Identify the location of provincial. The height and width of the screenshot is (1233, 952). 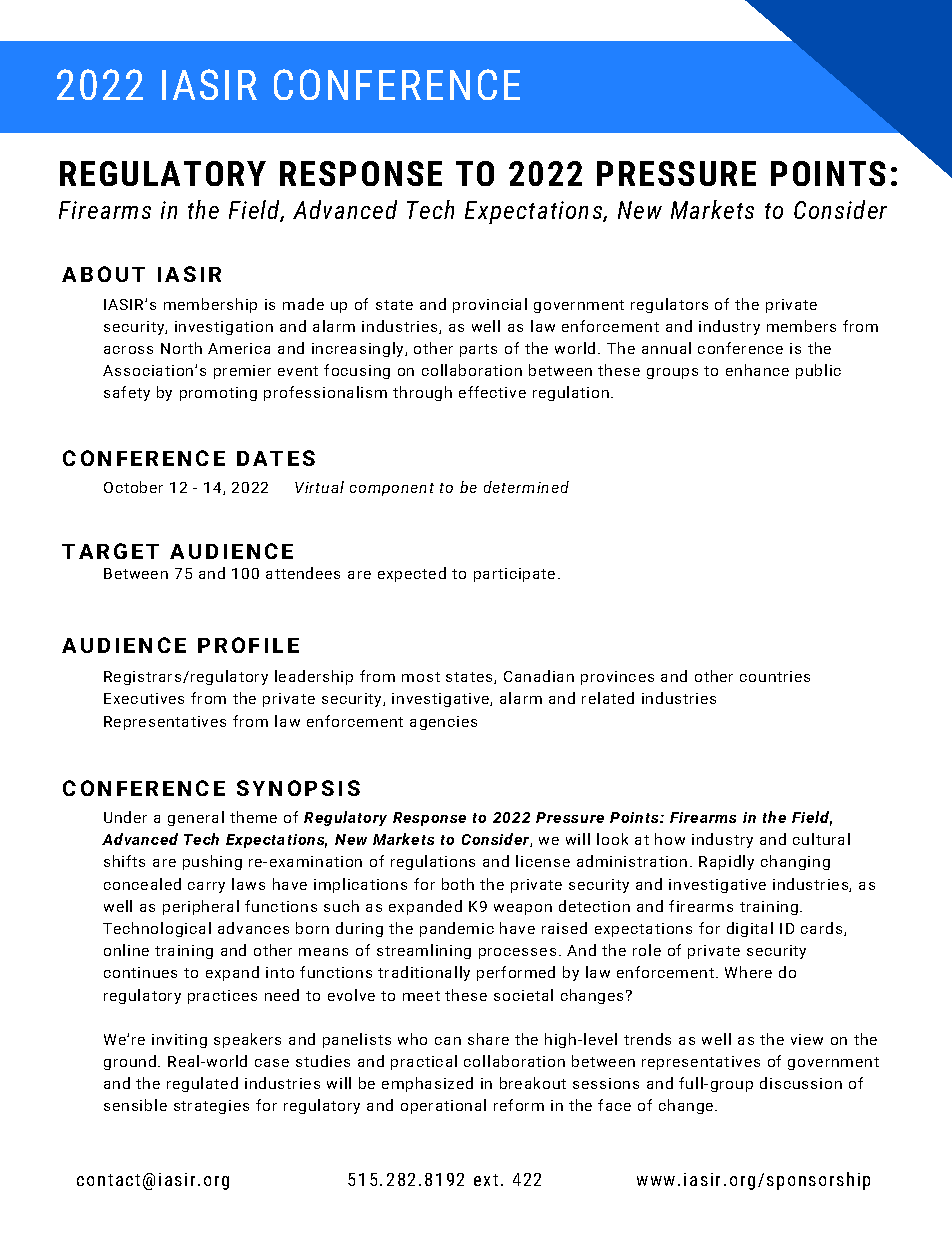
(490, 305).
